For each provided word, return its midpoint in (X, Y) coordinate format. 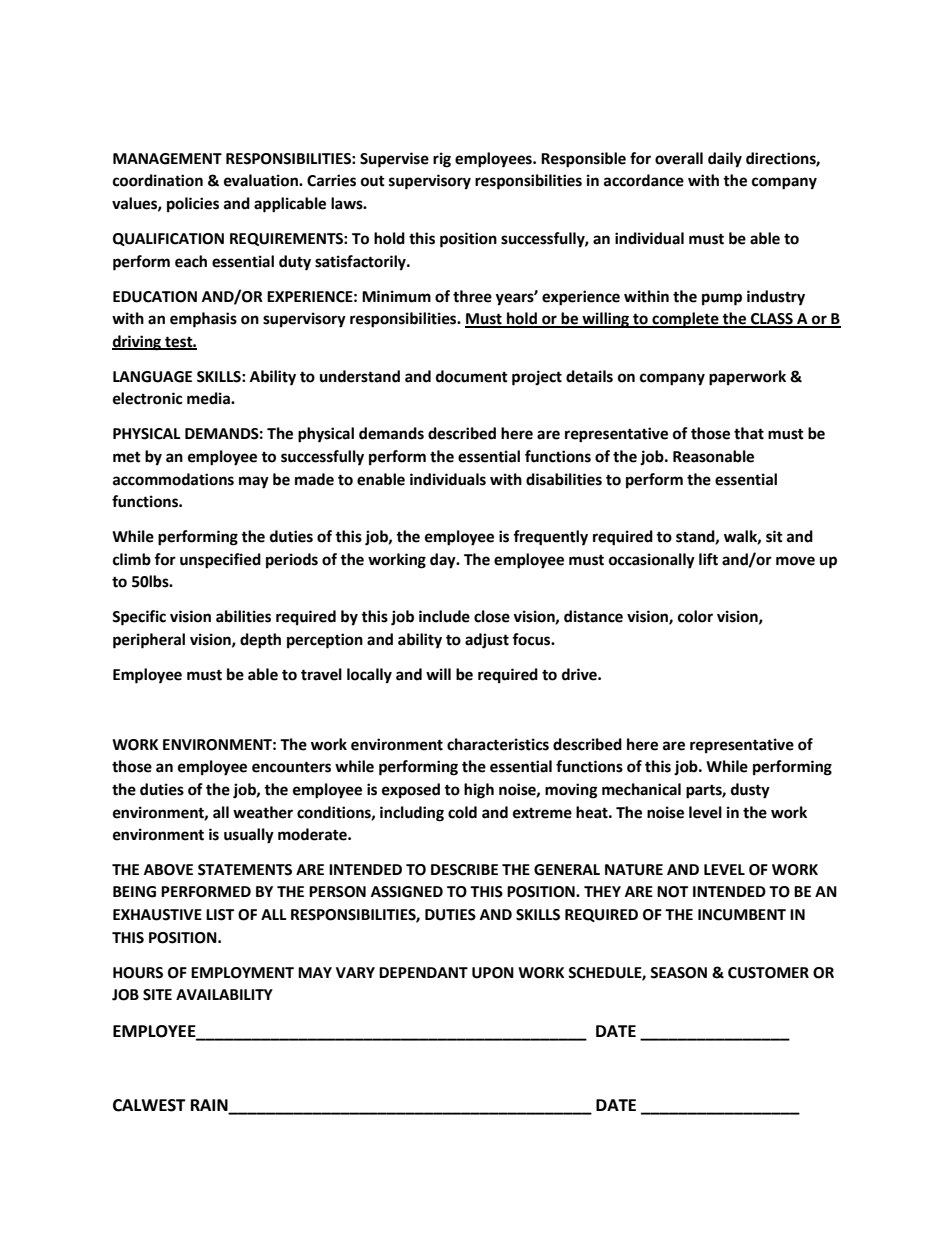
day (444, 561)
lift (708, 559)
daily (725, 160)
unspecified (220, 561)
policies (193, 205)
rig (442, 160)
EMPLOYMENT (242, 973)
